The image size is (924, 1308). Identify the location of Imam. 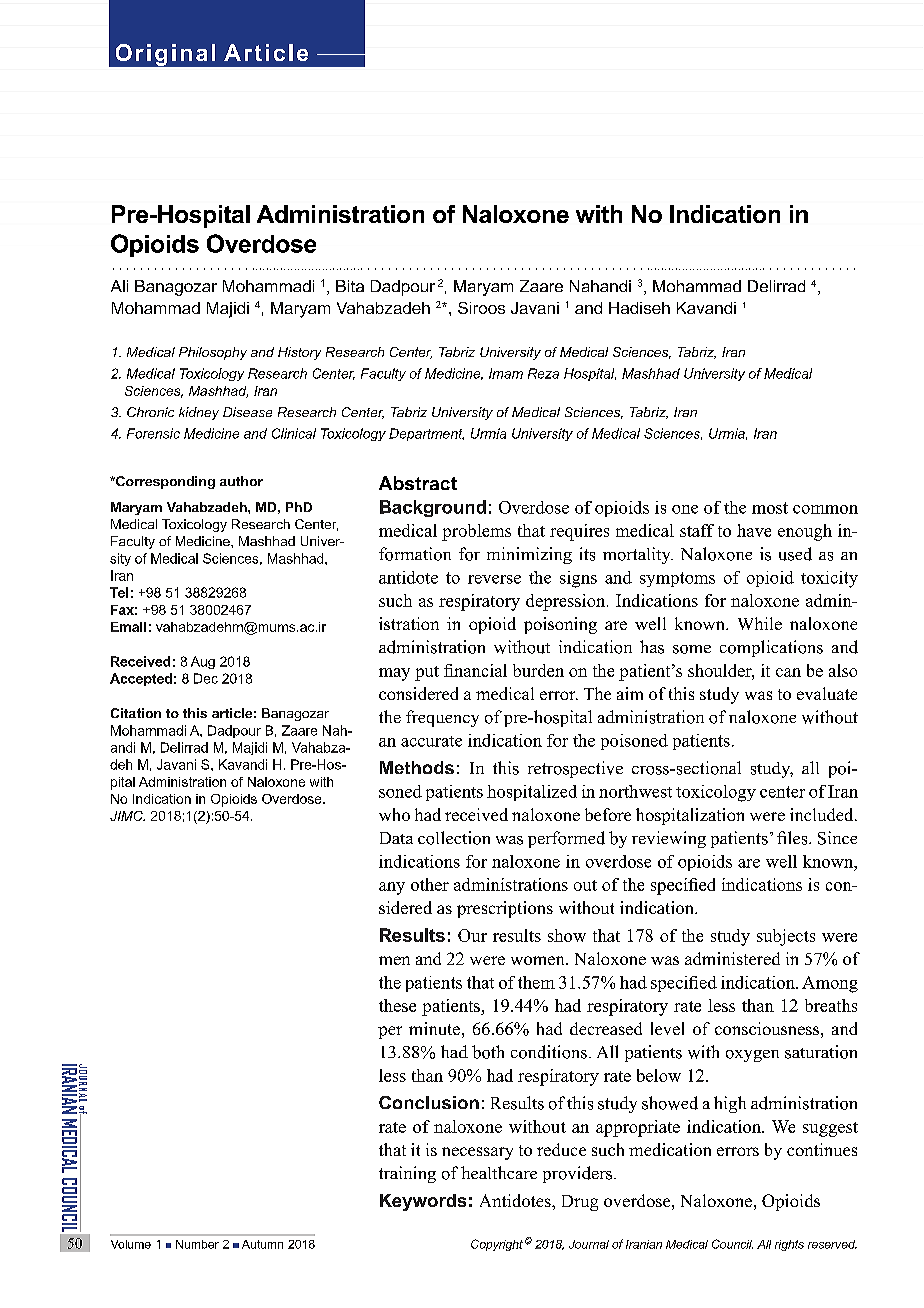
(506, 373).
